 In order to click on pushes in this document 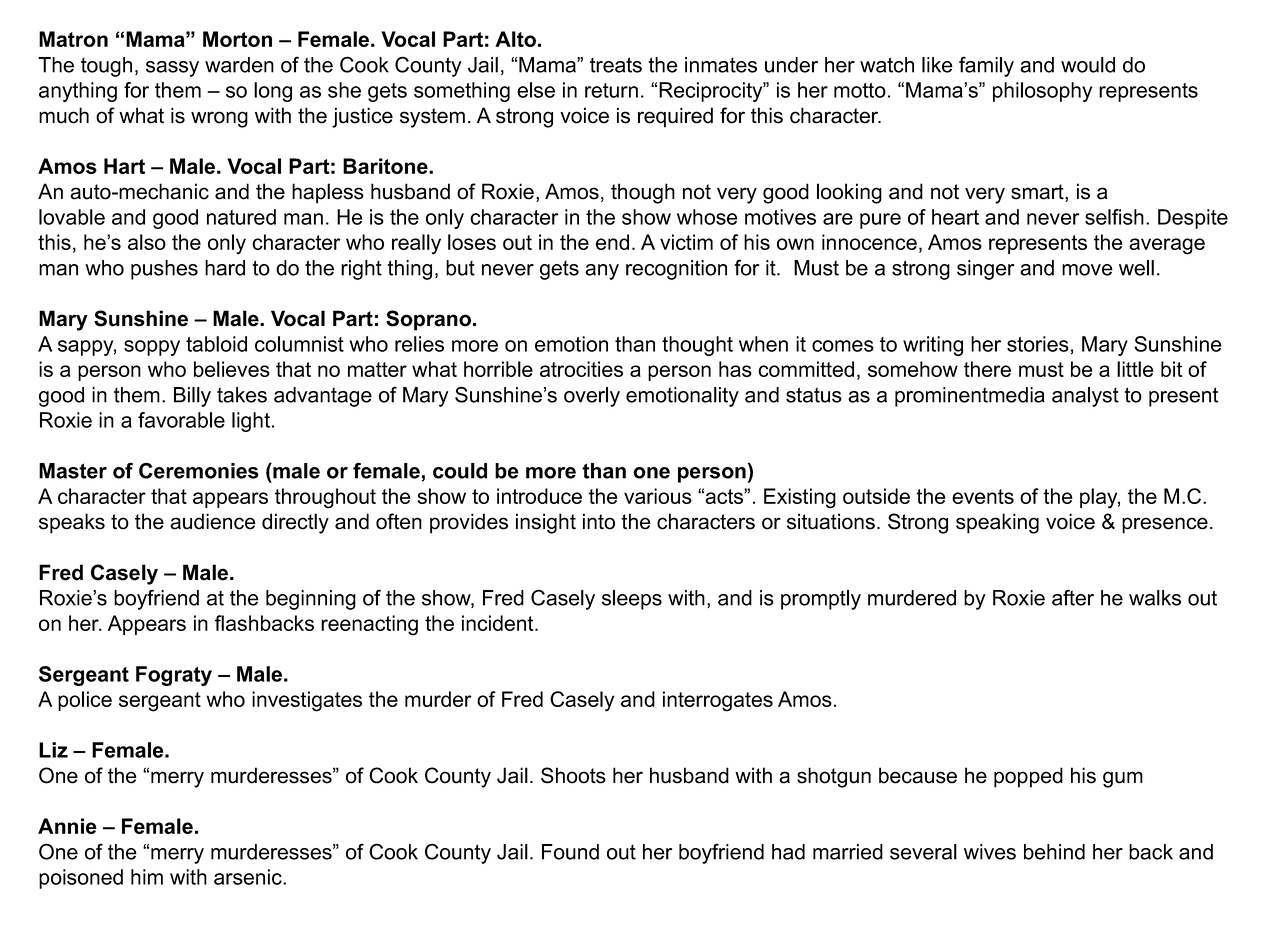, I will do `click(164, 270)`.
